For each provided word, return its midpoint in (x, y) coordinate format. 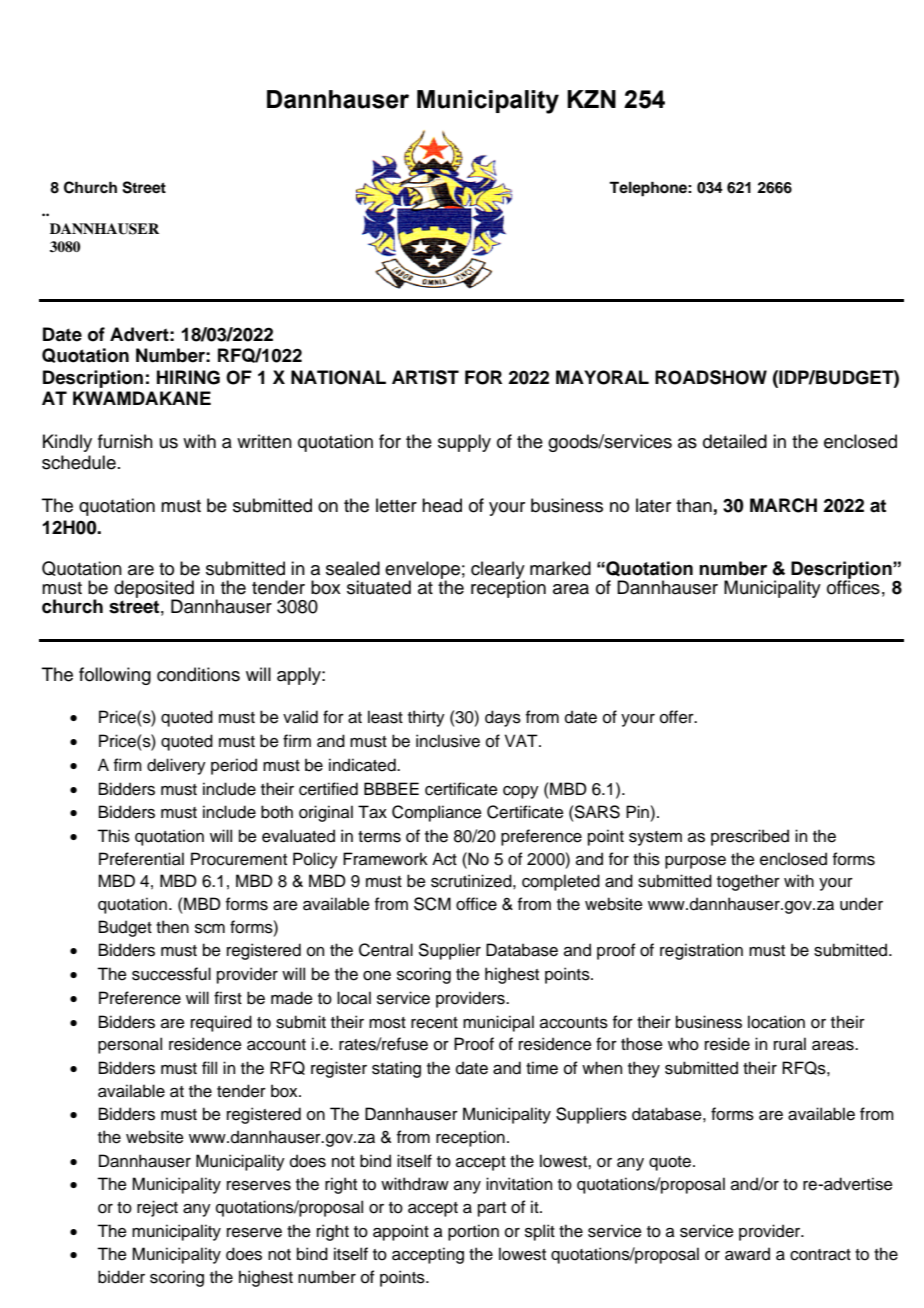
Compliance (437, 813)
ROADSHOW (711, 377)
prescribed (750, 837)
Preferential (141, 859)
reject (157, 1208)
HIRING (188, 377)
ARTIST (425, 377)
